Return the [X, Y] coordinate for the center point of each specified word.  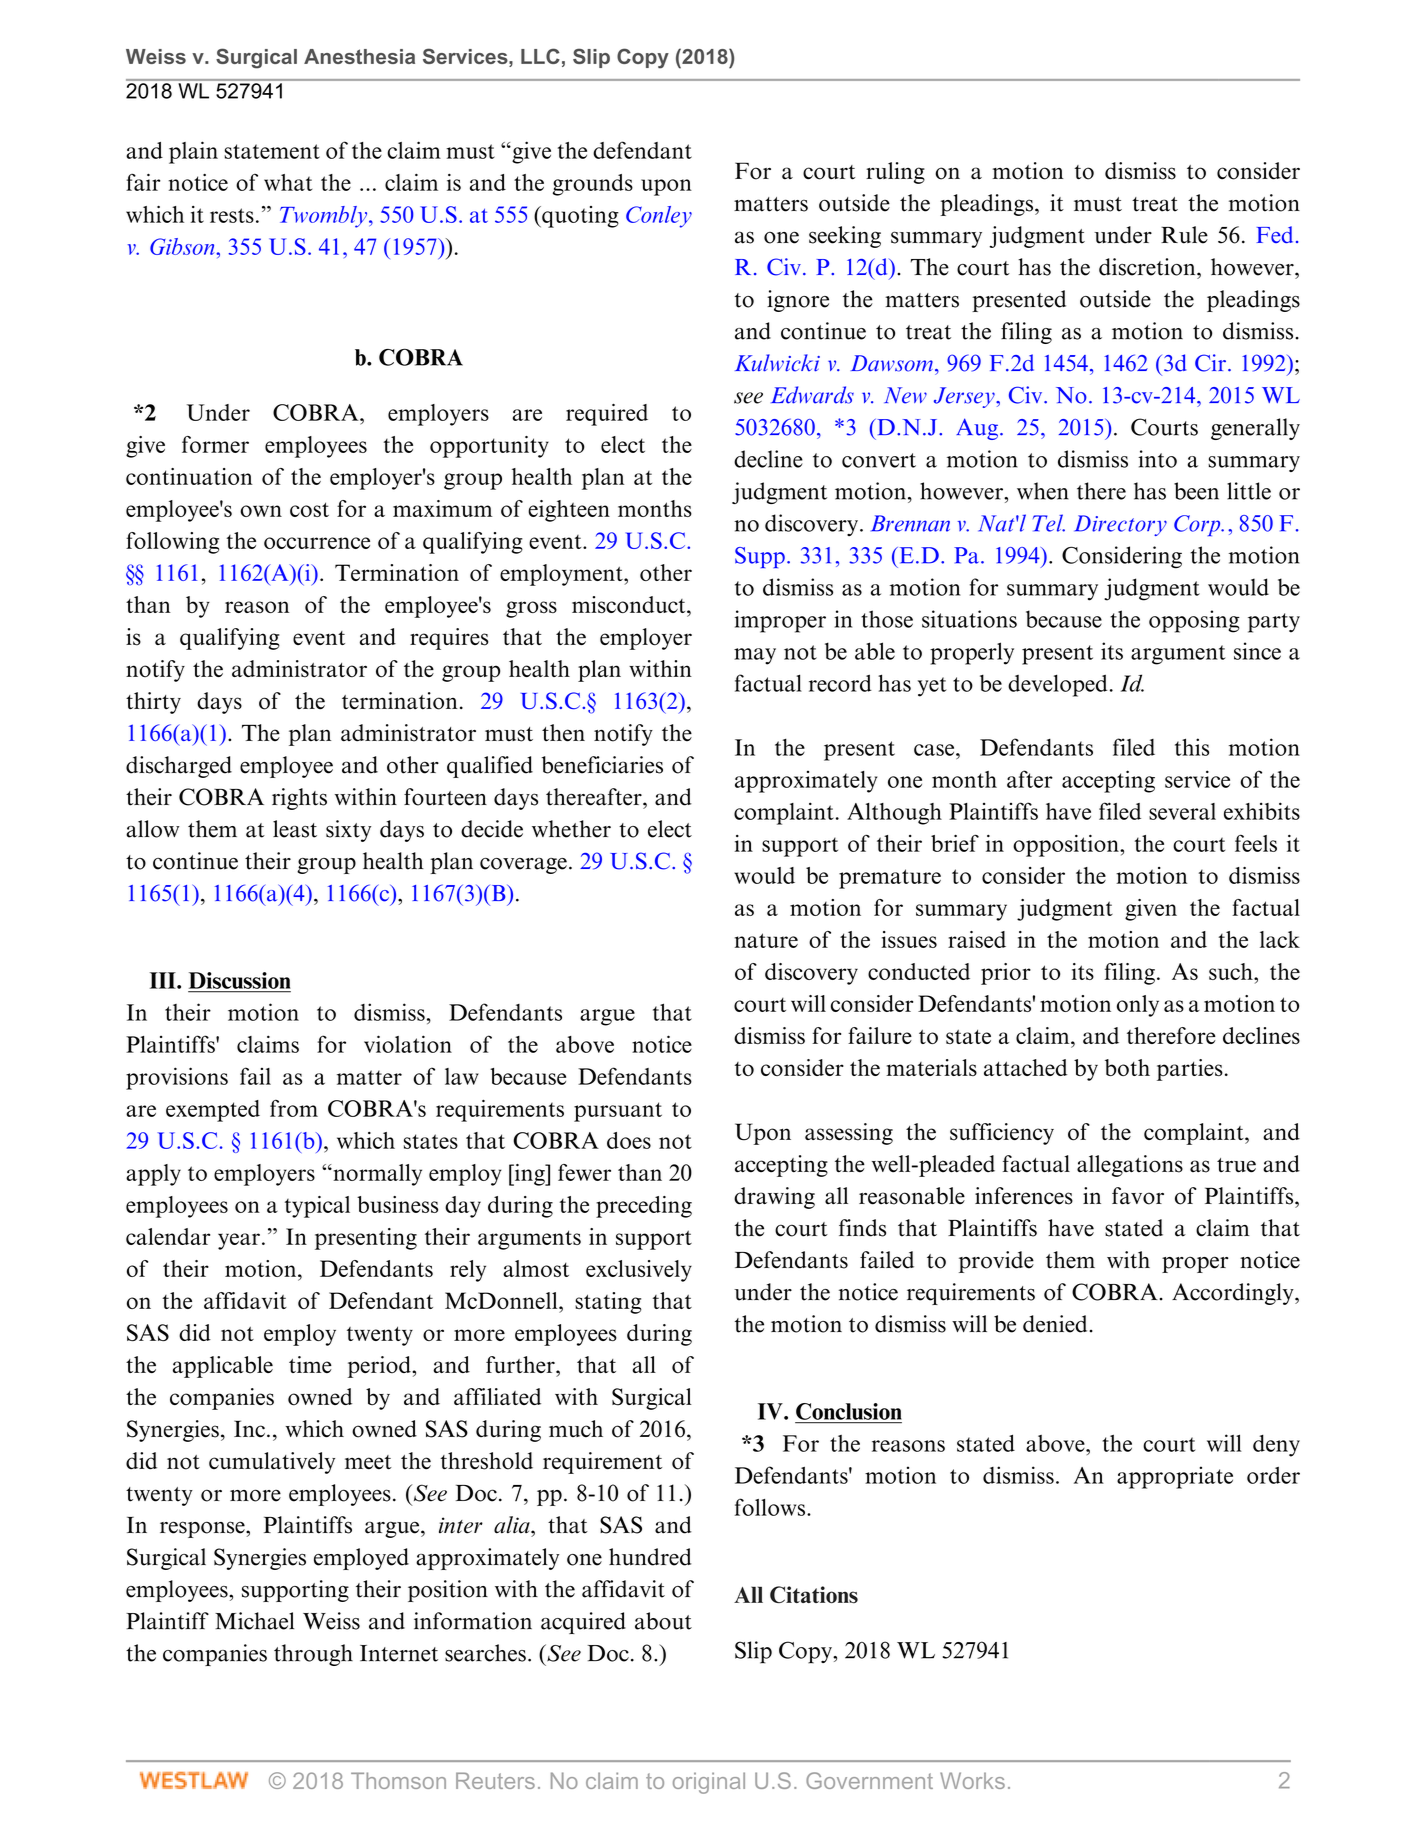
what [288, 182]
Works [972, 1780]
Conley [659, 217]
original [709, 1783]
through [313, 1655]
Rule [1184, 235]
